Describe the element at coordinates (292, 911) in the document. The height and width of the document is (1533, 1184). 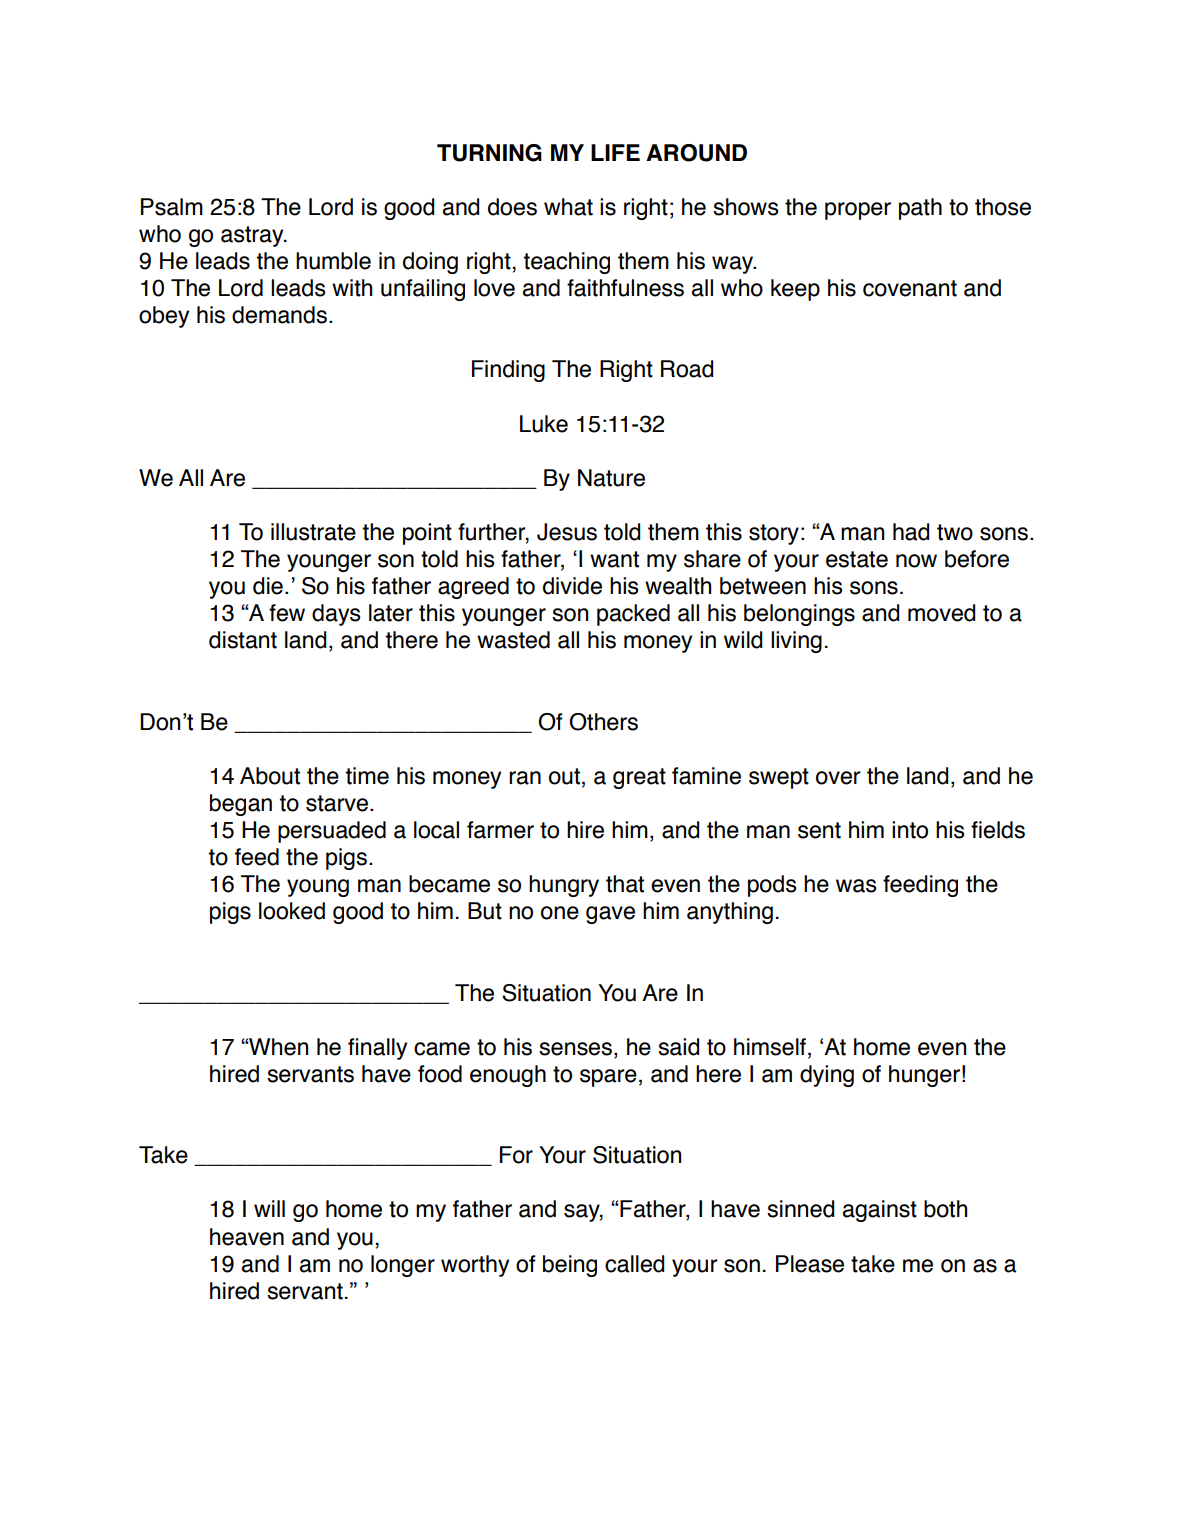
I see `looked` at that location.
